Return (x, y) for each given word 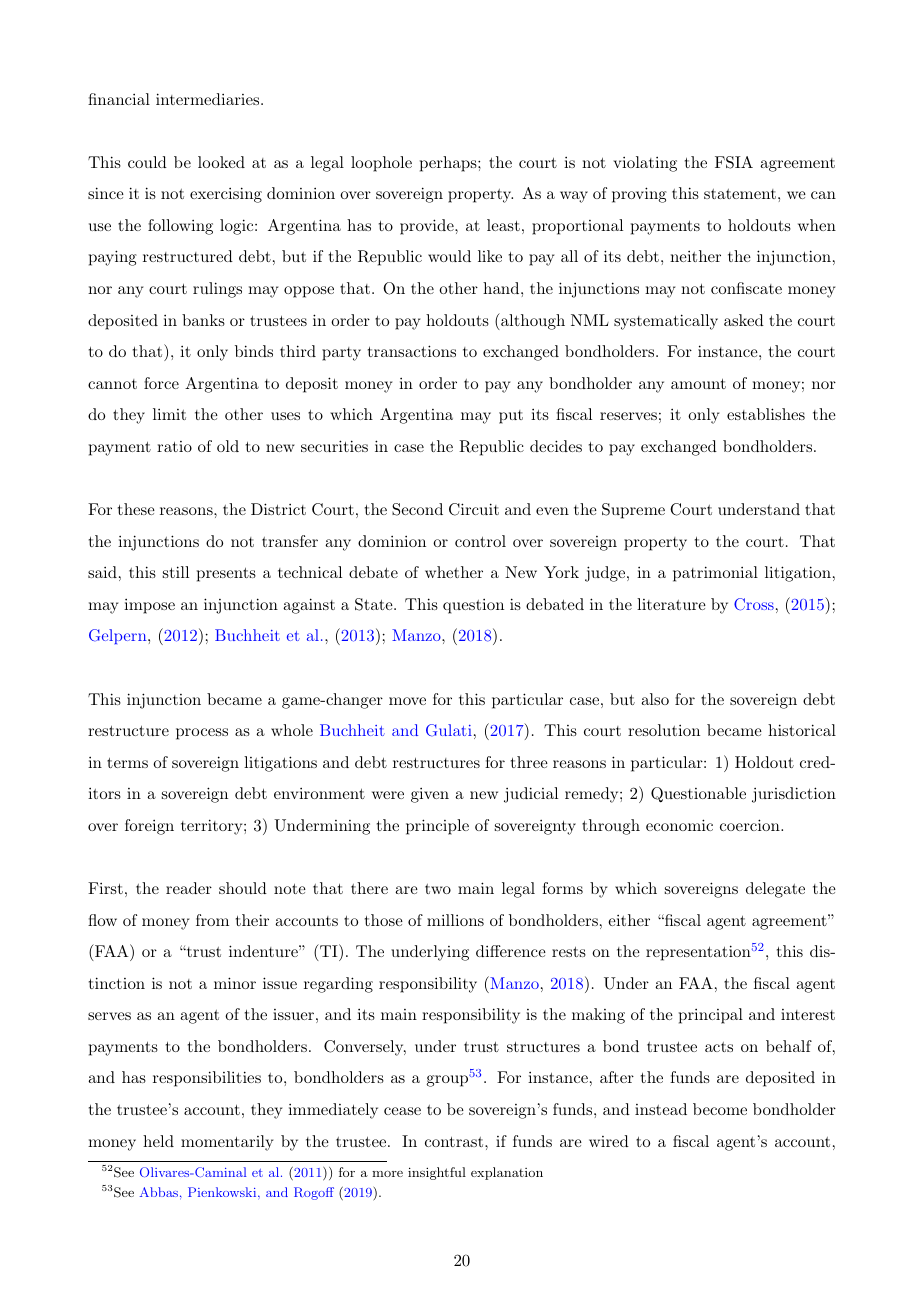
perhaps (449, 164)
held (158, 1141)
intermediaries (209, 99)
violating (645, 164)
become (720, 1109)
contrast (454, 1142)
